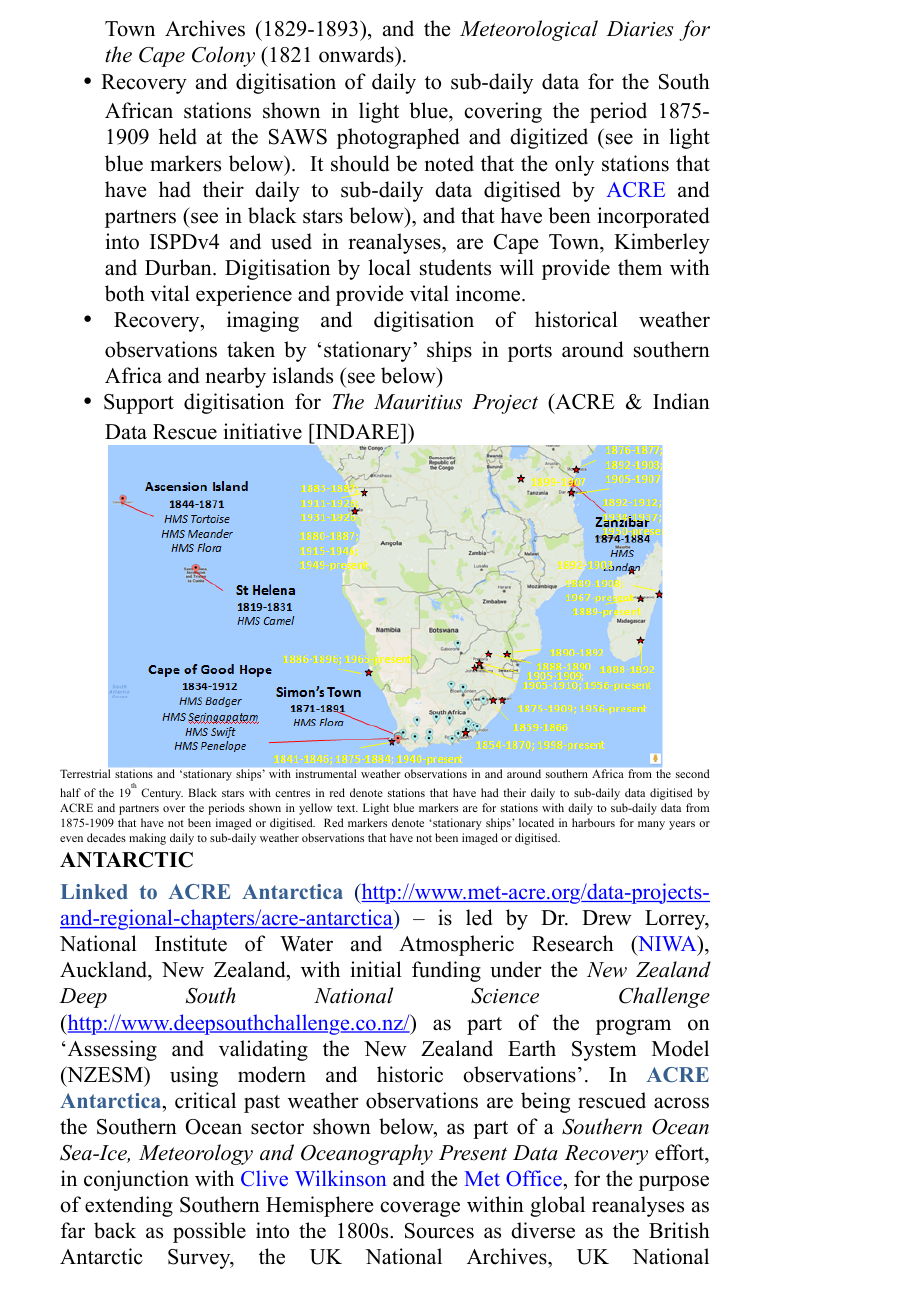  Describe the element at coordinates (347, 808) in the screenshot. I see `text` at that location.
